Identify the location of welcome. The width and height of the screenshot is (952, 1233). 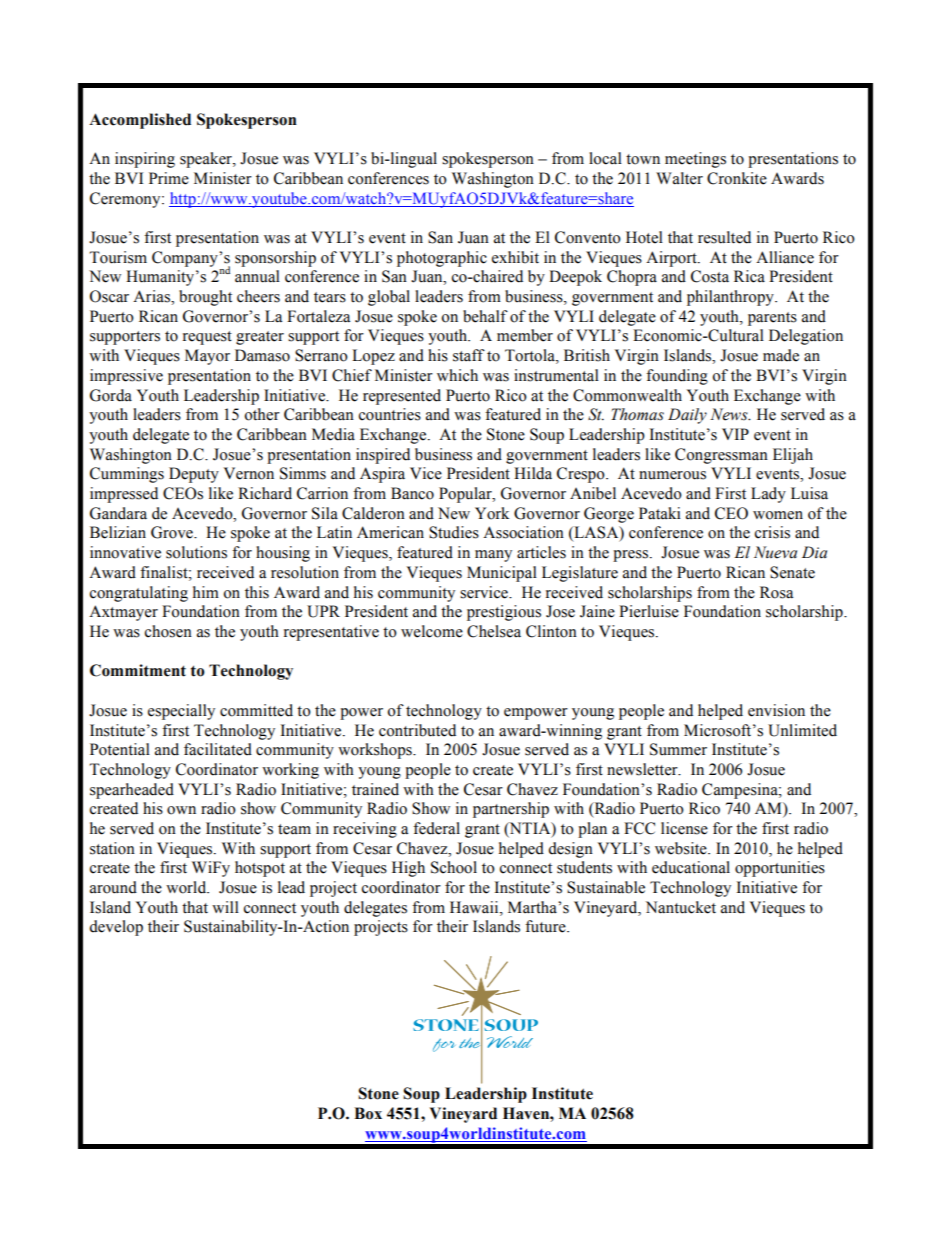
(432, 631).
